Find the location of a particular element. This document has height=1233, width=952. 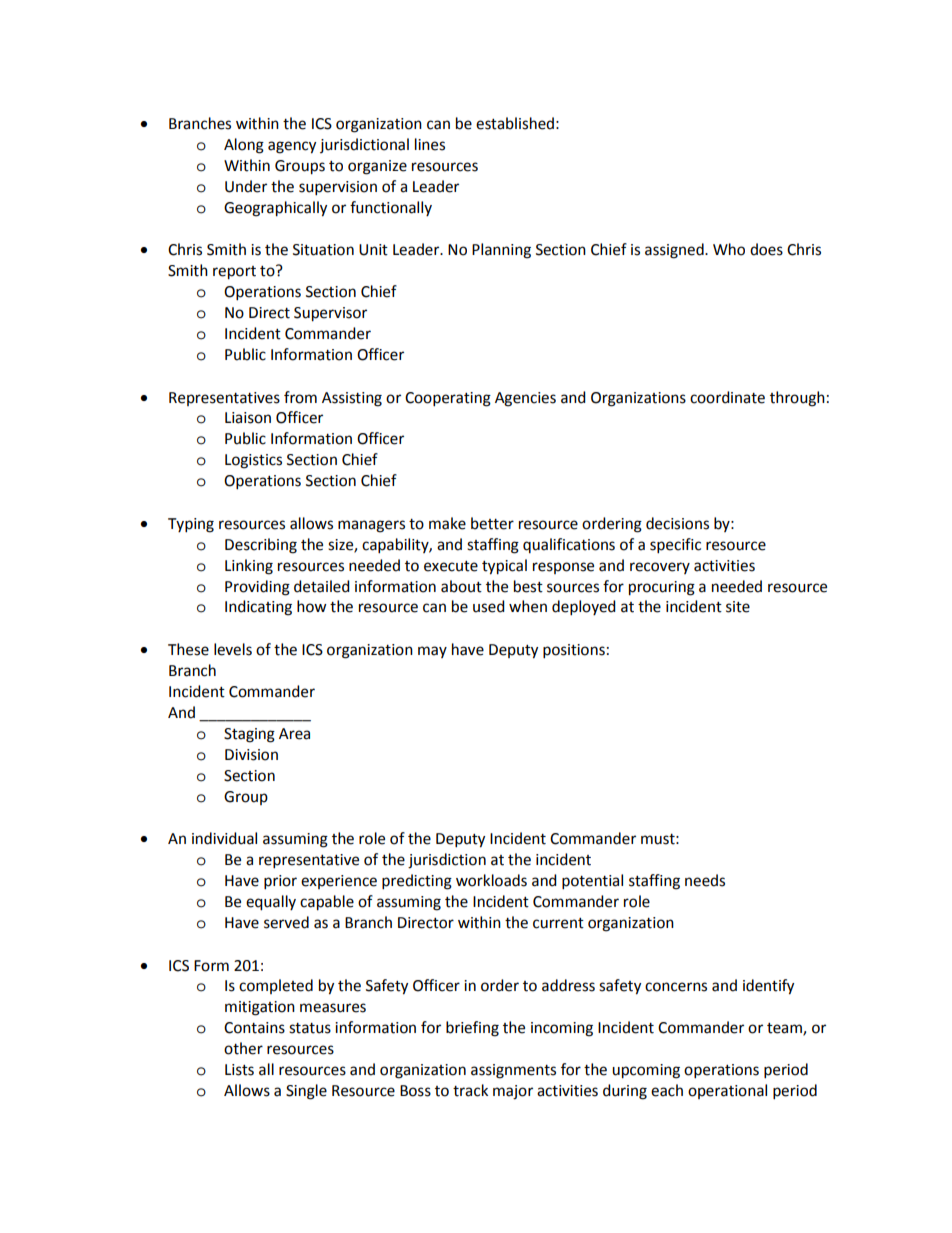

Along is located at coordinates (244, 146).
